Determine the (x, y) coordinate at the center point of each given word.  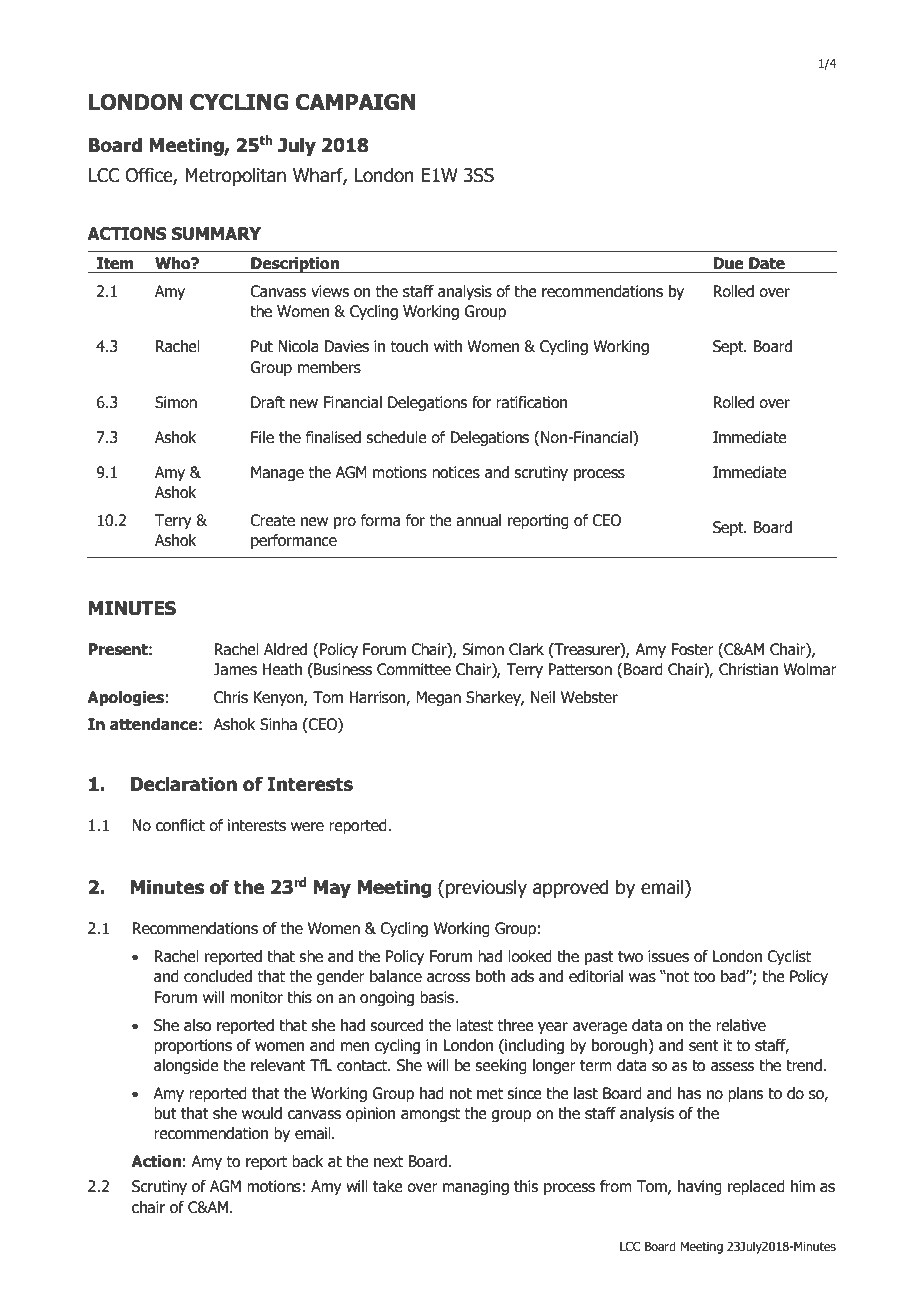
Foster (692, 649)
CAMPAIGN (356, 102)
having (700, 1187)
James (235, 669)
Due (728, 263)
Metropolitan (235, 176)
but (165, 1113)
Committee (414, 669)
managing (476, 1187)
